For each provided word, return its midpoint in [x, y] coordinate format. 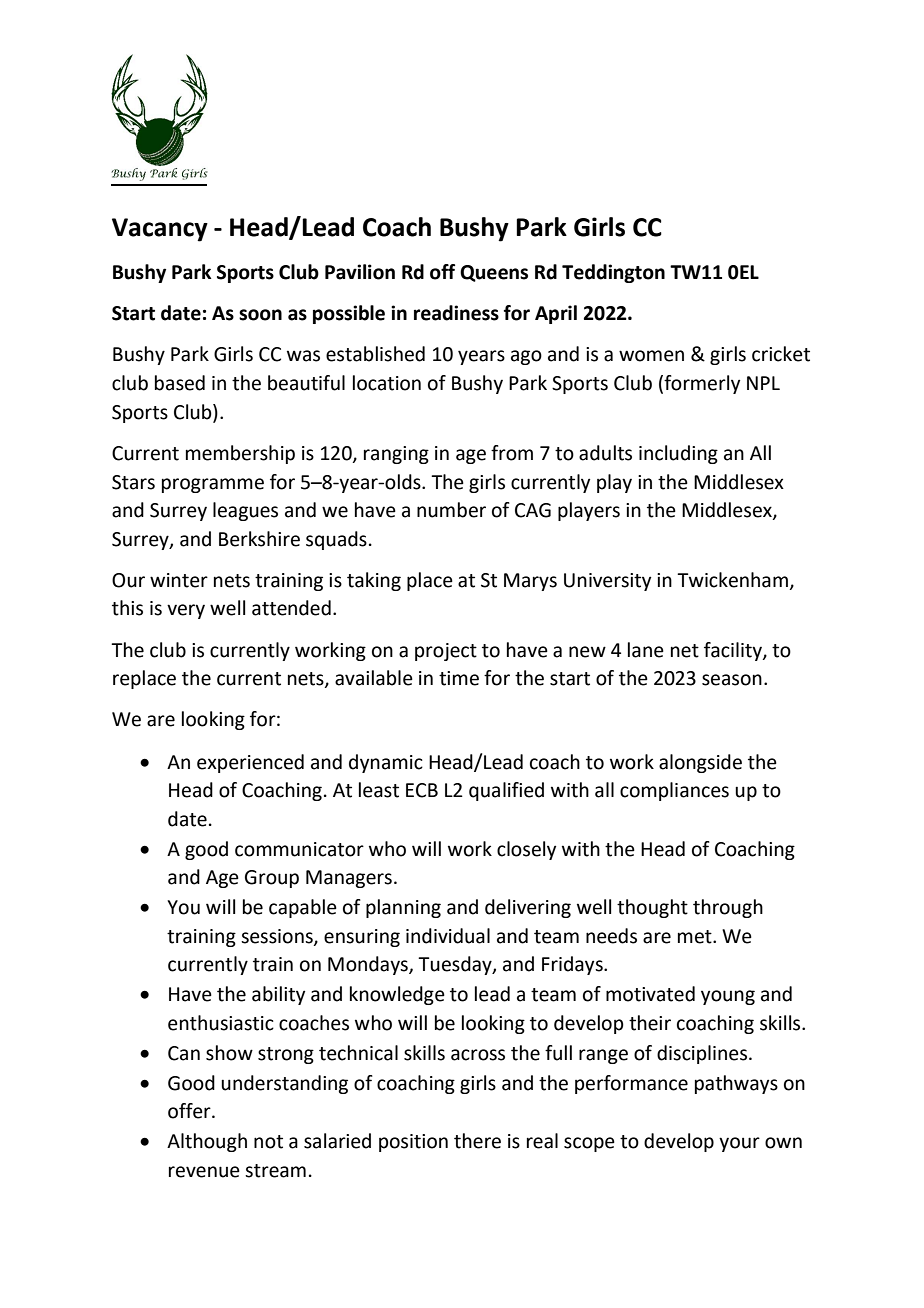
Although [207, 1142]
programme [213, 485]
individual [448, 936]
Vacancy [160, 230]
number [451, 510]
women [651, 356]
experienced [250, 763]
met [696, 937]
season [732, 680]
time [459, 678]
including [678, 454]
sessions [278, 937]
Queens [494, 273]
